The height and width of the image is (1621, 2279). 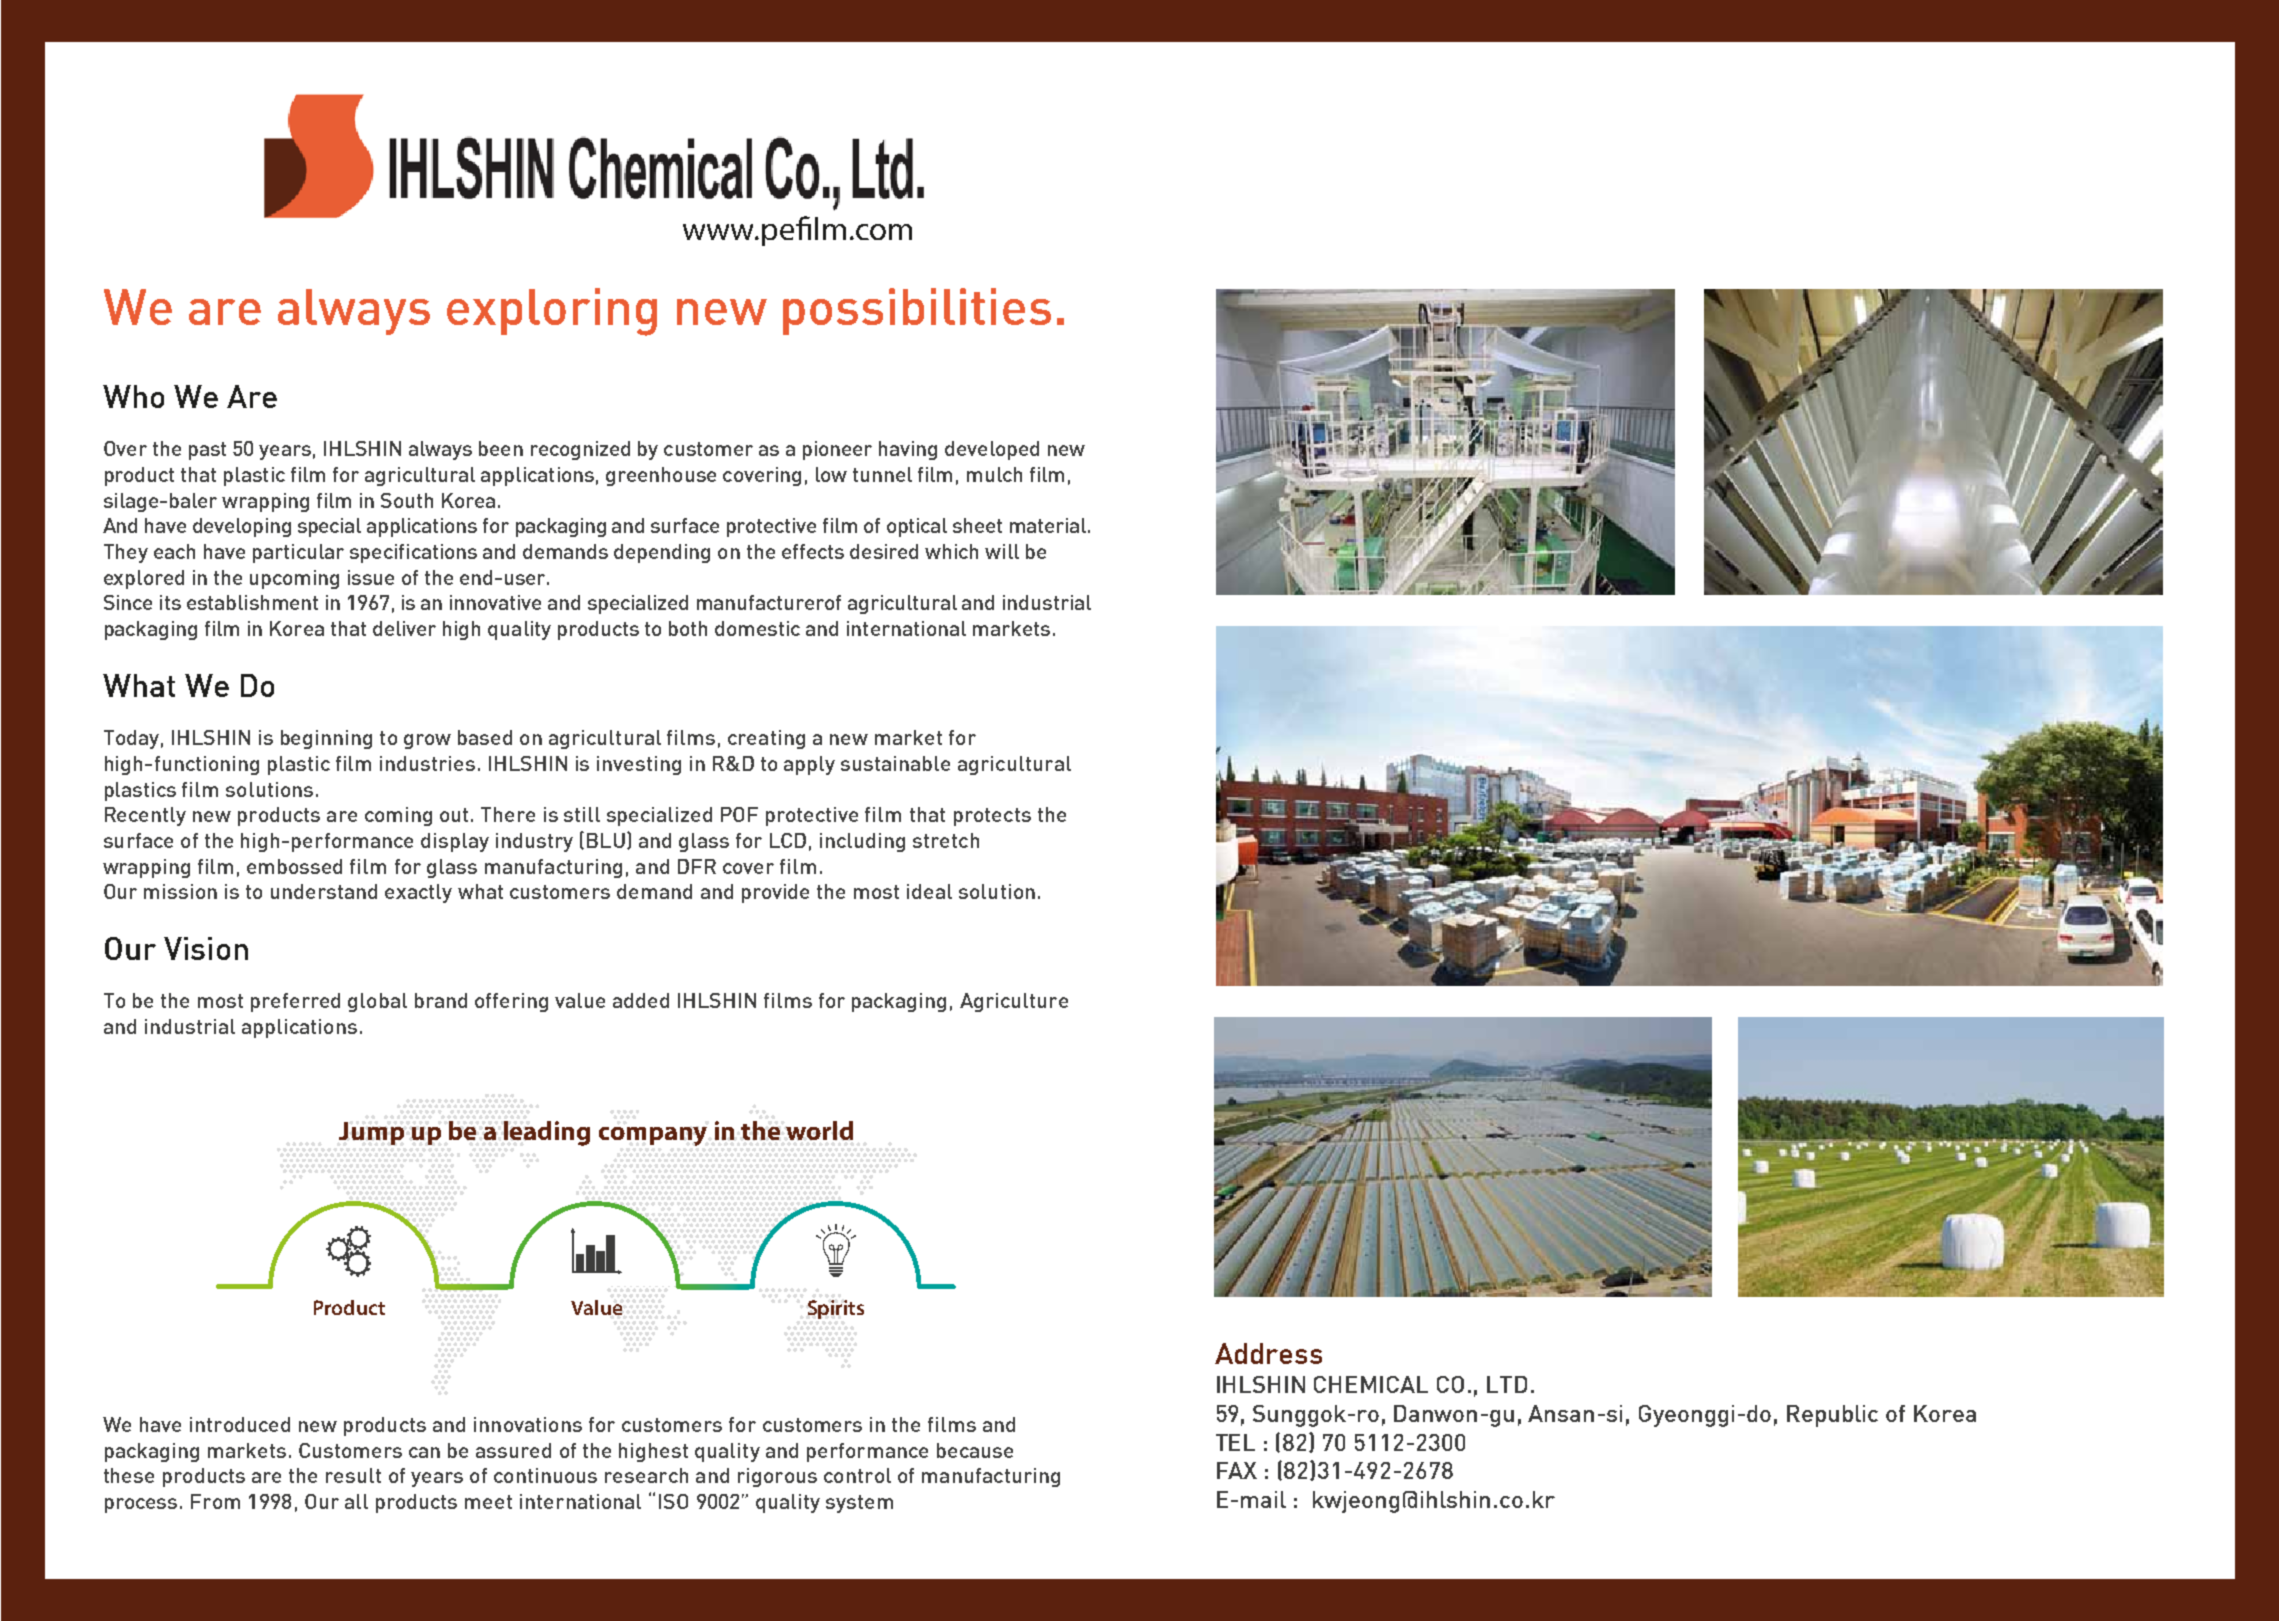 I want to click on world, so click(x=819, y=1130).
